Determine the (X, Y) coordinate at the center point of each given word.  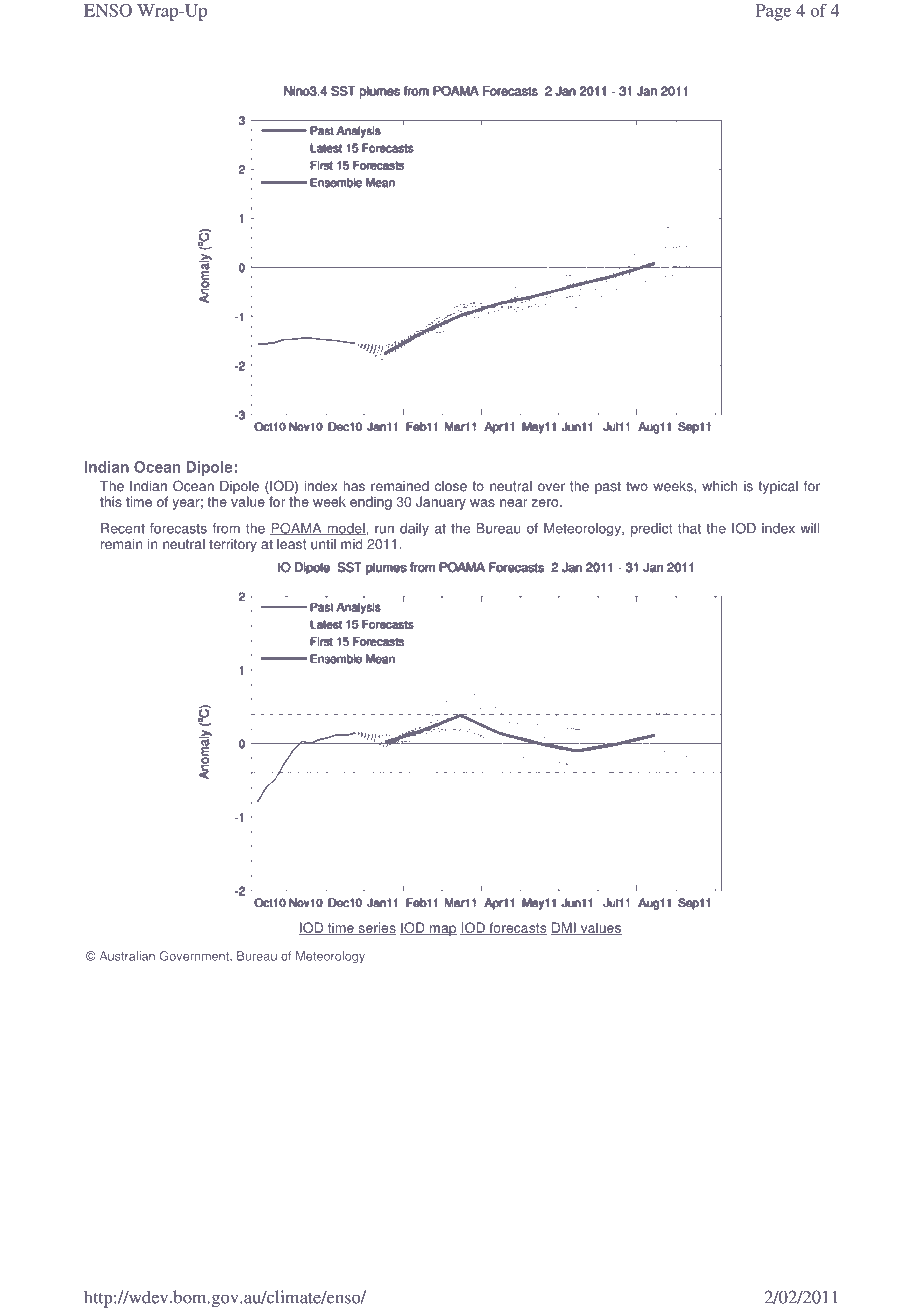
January (441, 503)
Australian (127, 956)
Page (773, 12)
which (719, 486)
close (451, 486)
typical (778, 487)
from (226, 528)
